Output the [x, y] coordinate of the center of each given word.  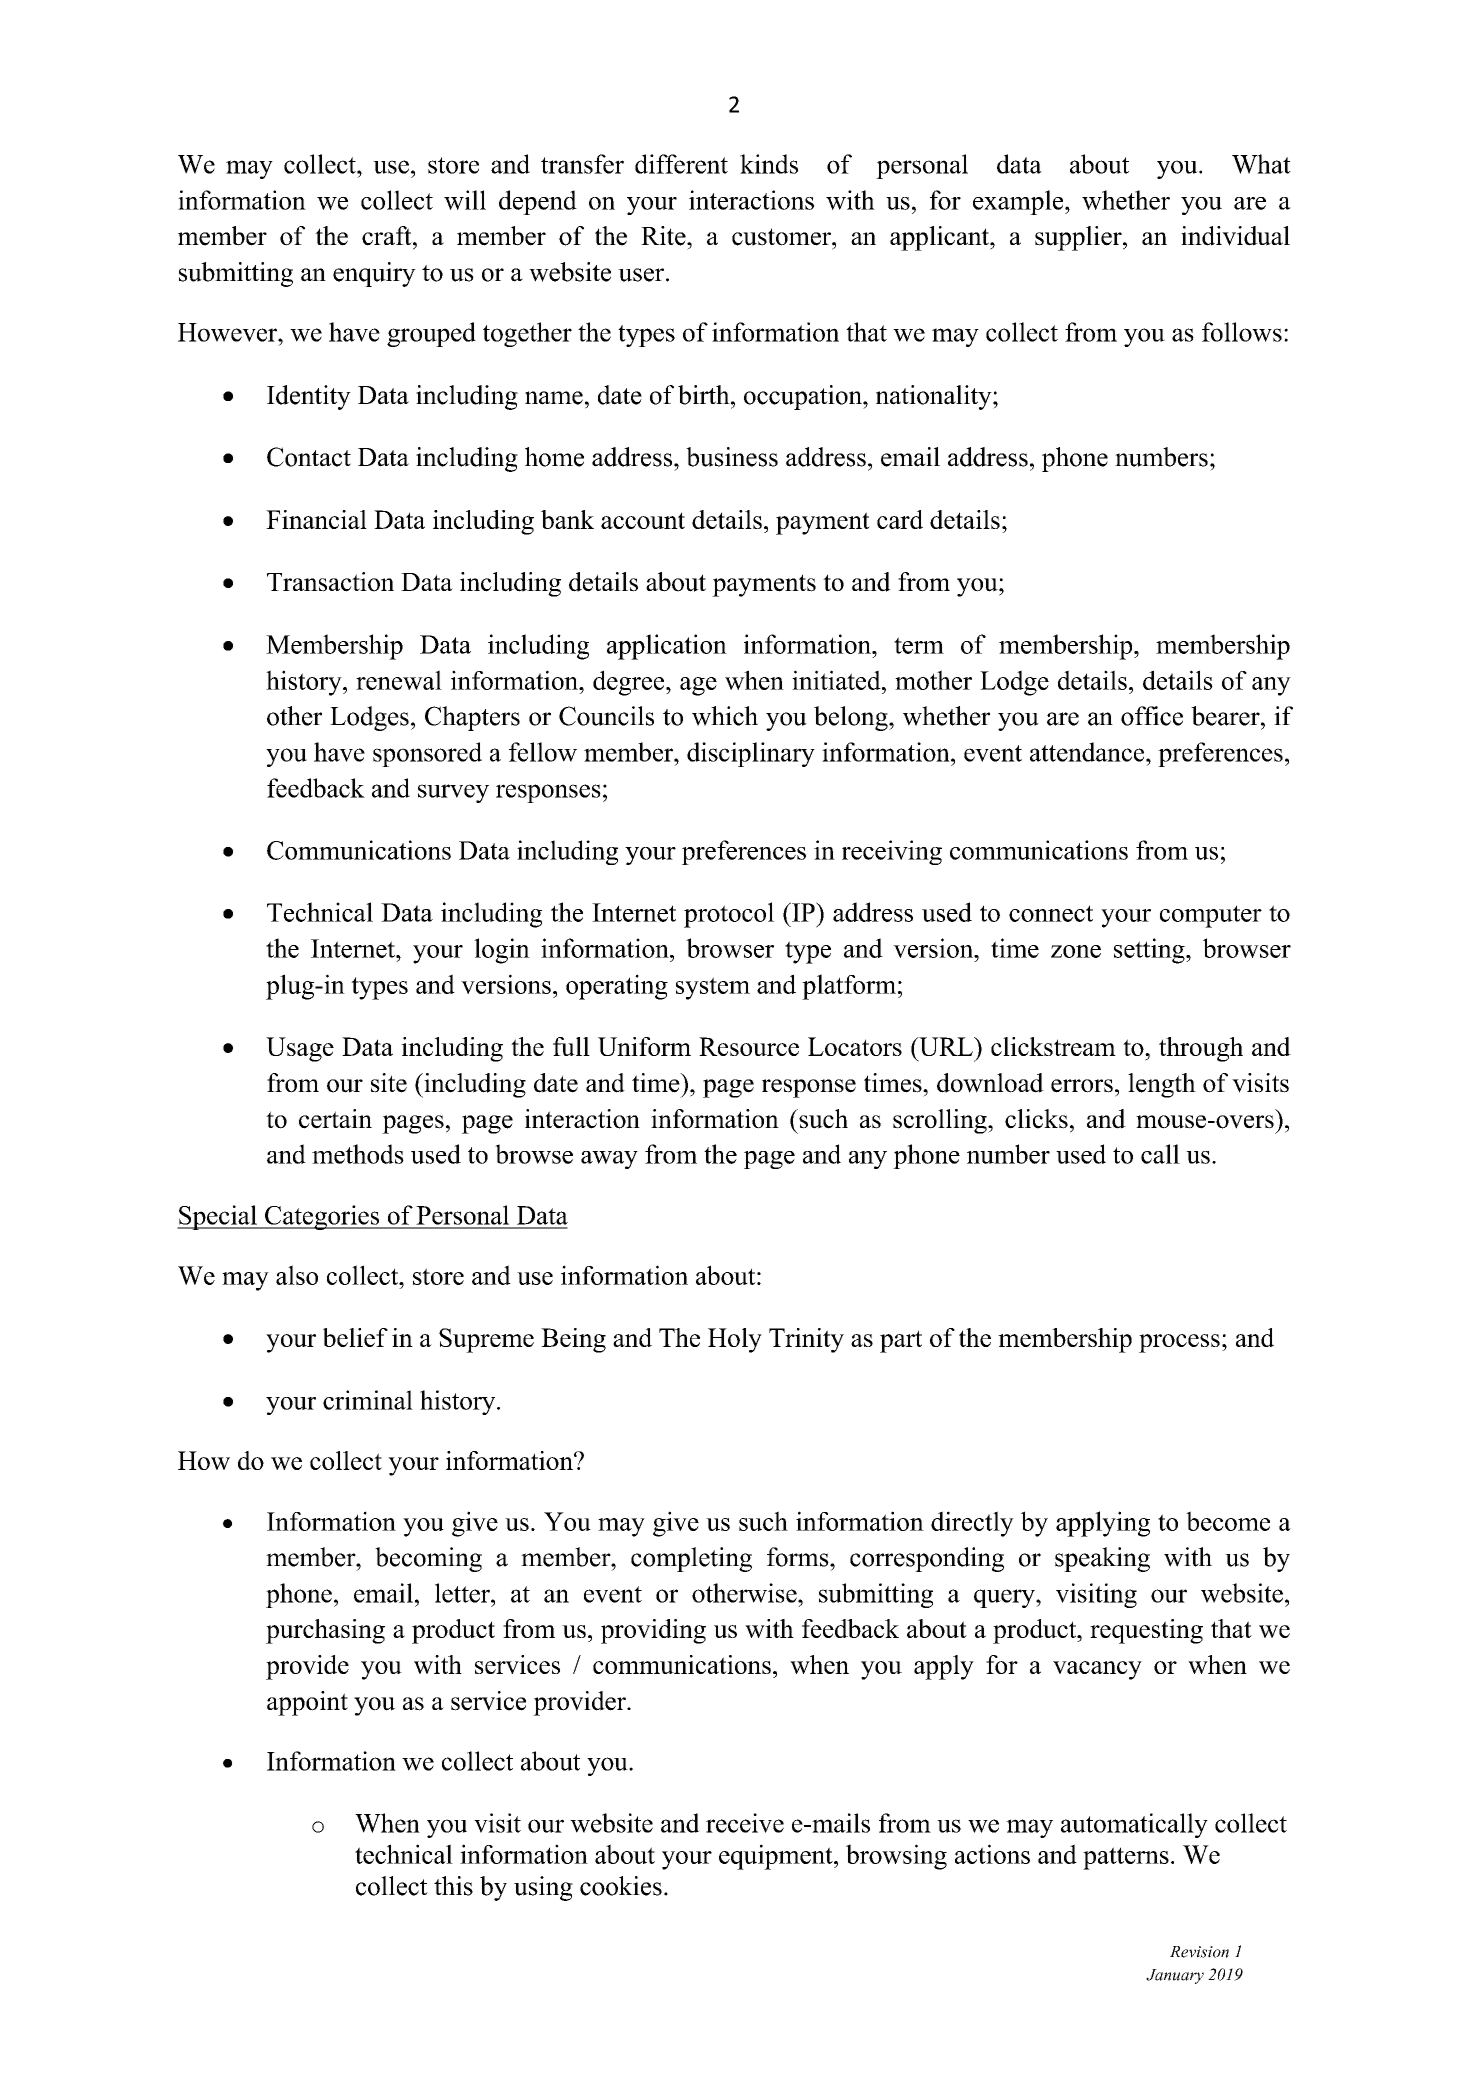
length [1162, 1085]
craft [388, 236]
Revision [1199, 1952]
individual [1235, 236]
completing [691, 1559]
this [453, 1886]
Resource [749, 1046]
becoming [428, 1559]
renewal [399, 680]
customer [782, 237]
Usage [300, 1049]
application [667, 647]
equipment [777, 1857]
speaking [1102, 1559]
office [1152, 716]
